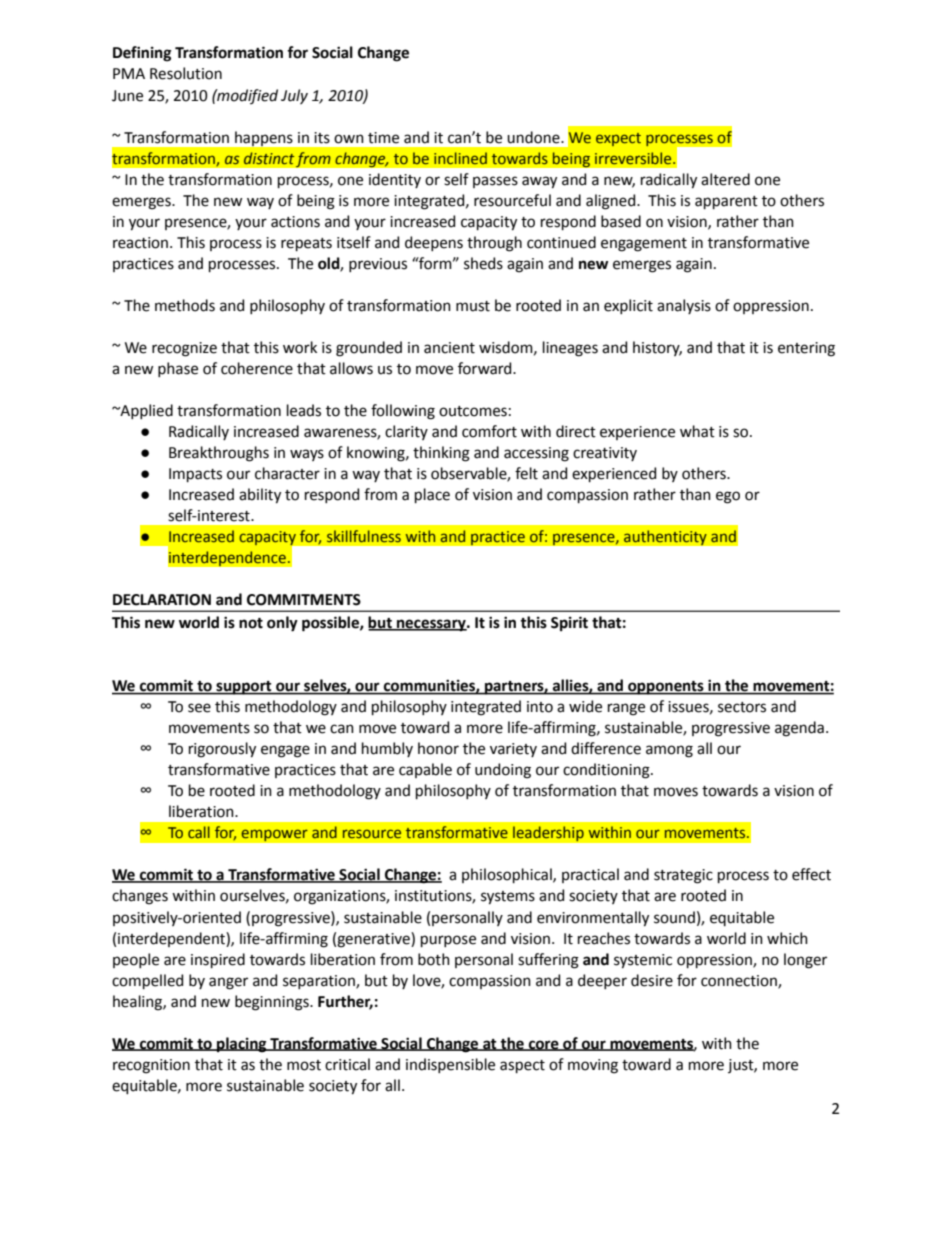 The image size is (952, 1233). Describe the element at coordinates (199, 708) in the screenshot. I see `see` at that location.
